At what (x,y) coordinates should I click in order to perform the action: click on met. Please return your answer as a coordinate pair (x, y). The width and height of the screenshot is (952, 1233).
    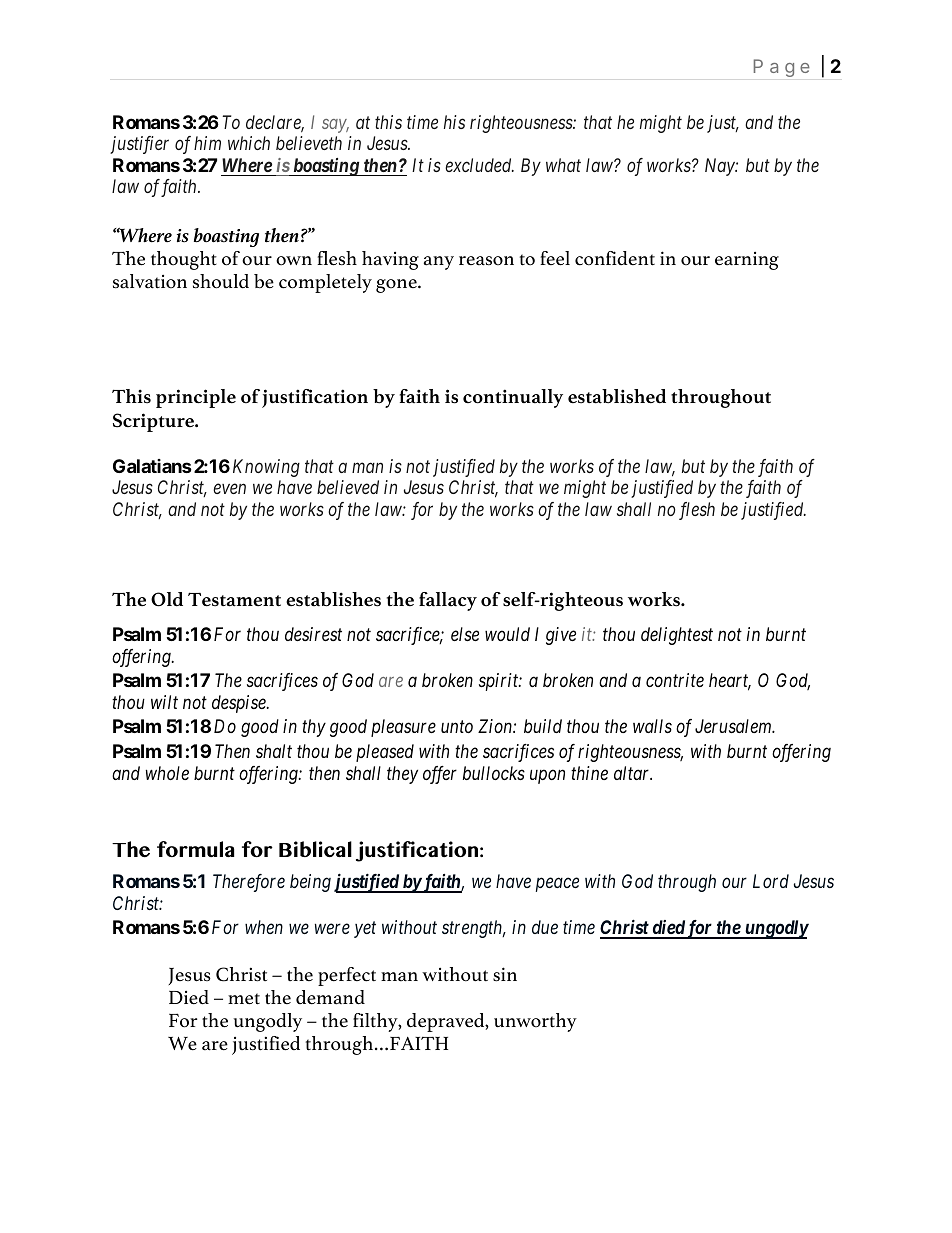
    Looking at the image, I should click on (244, 999).
